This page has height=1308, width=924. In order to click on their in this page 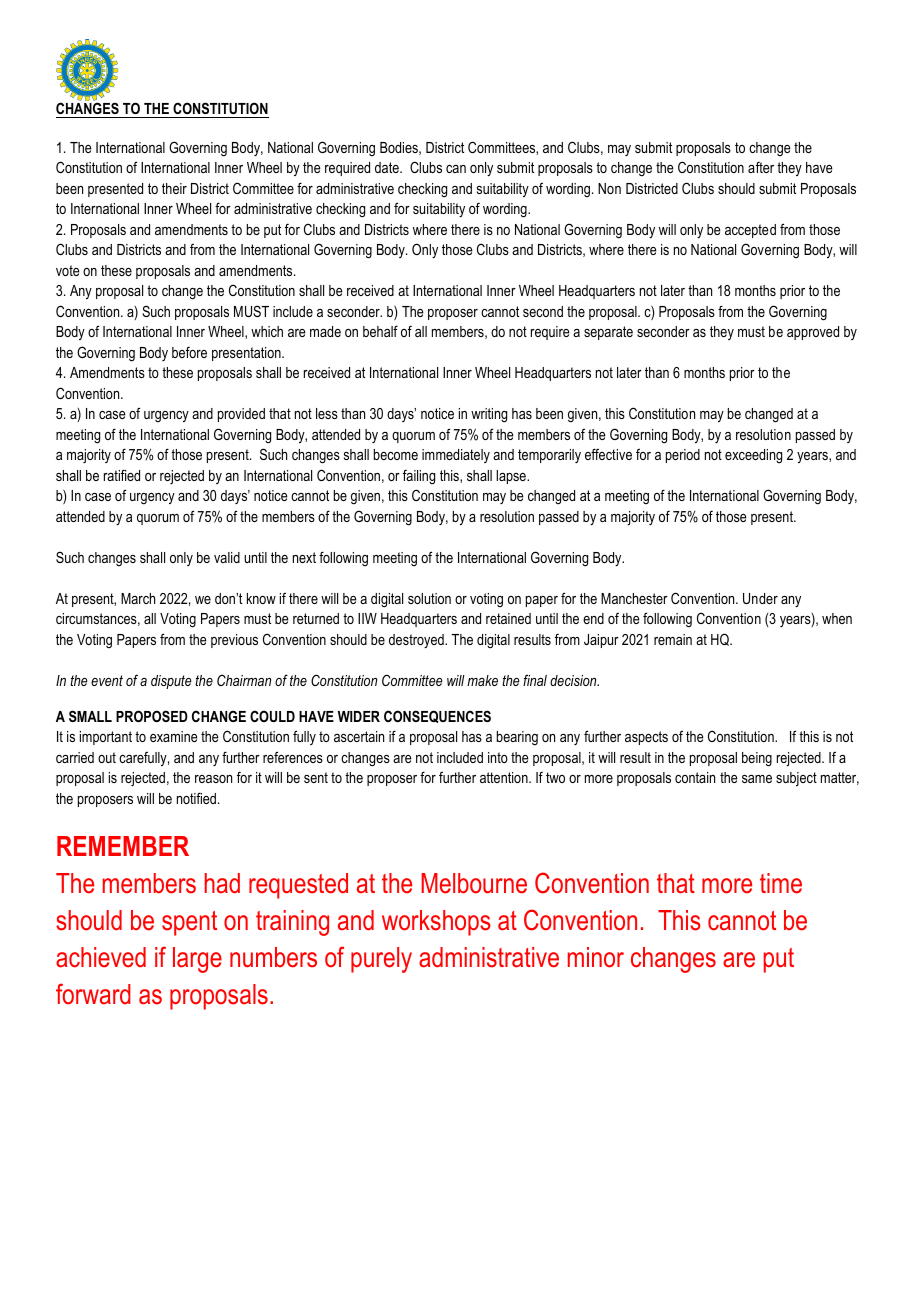, I will do `click(174, 188)`.
